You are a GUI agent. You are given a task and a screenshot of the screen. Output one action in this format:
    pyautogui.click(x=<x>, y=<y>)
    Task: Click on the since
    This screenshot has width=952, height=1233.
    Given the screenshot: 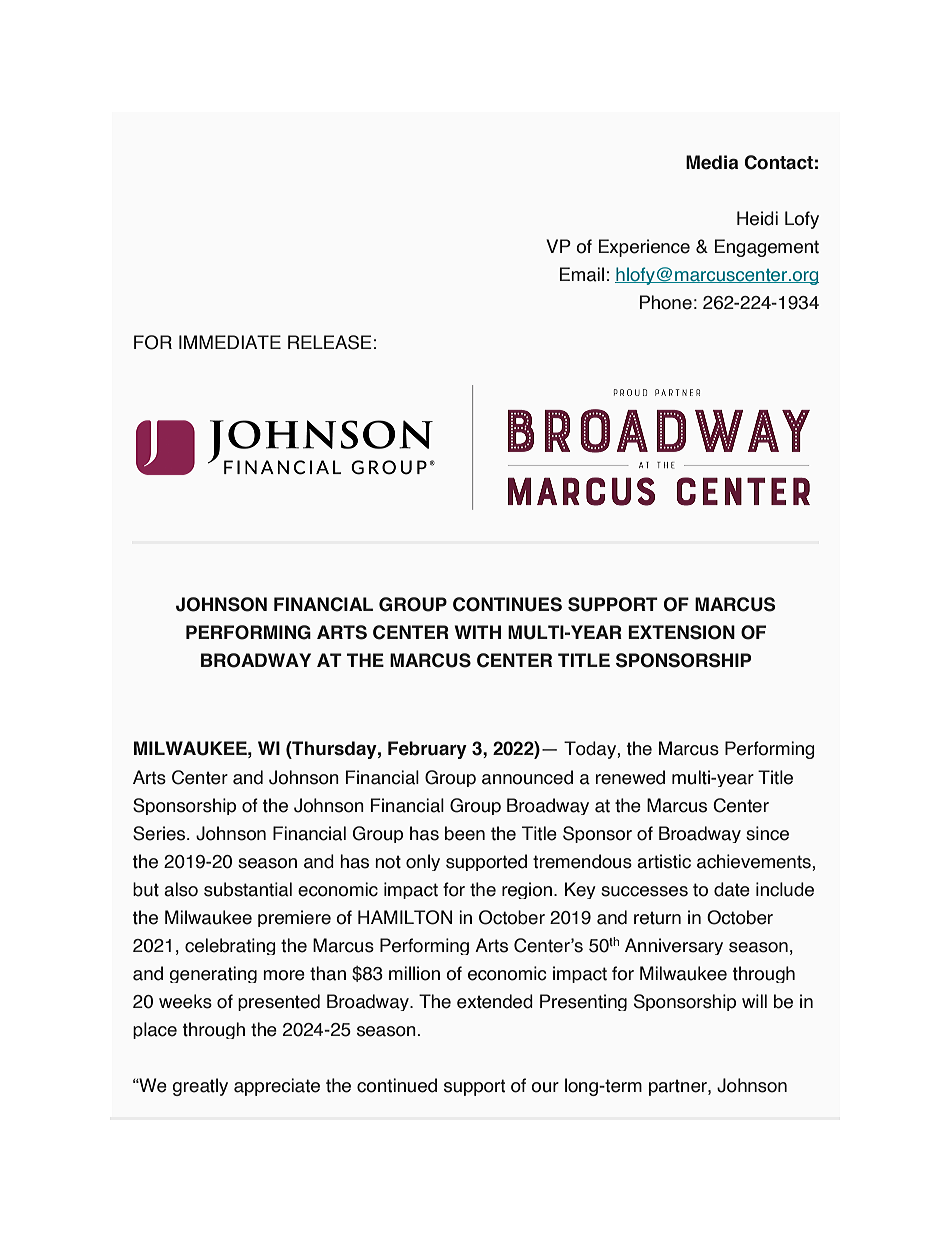 What is the action you would take?
    pyautogui.click(x=767, y=833)
